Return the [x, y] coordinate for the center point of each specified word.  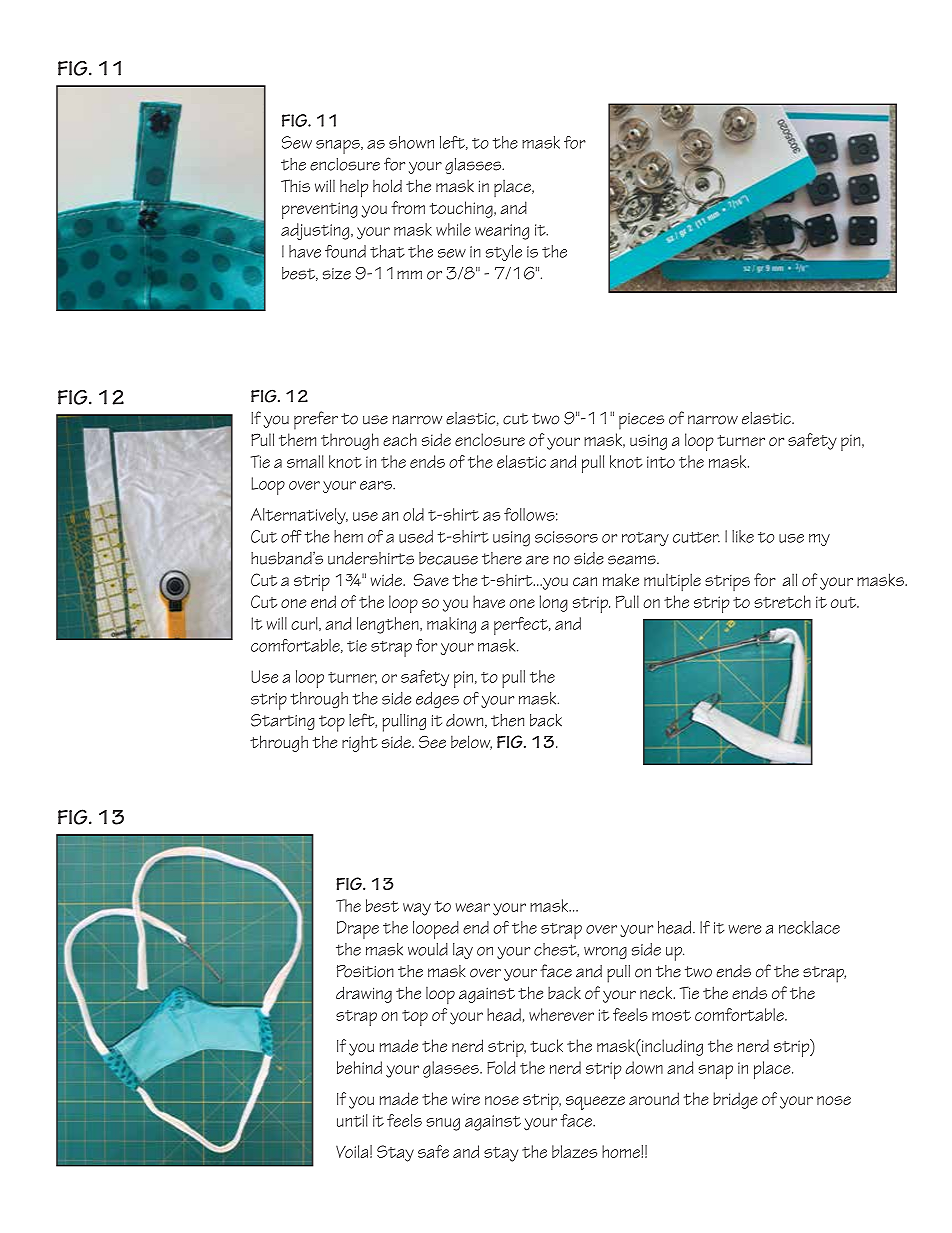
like [743, 536]
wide [387, 579]
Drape [358, 930]
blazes [574, 1151]
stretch [782, 601]
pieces [641, 421]
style [504, 253]
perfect [522, 626]
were [744, 929]
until [352, 1120]
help [354, 189]
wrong [605, 953]
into [661, 462]
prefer [316, 420]
